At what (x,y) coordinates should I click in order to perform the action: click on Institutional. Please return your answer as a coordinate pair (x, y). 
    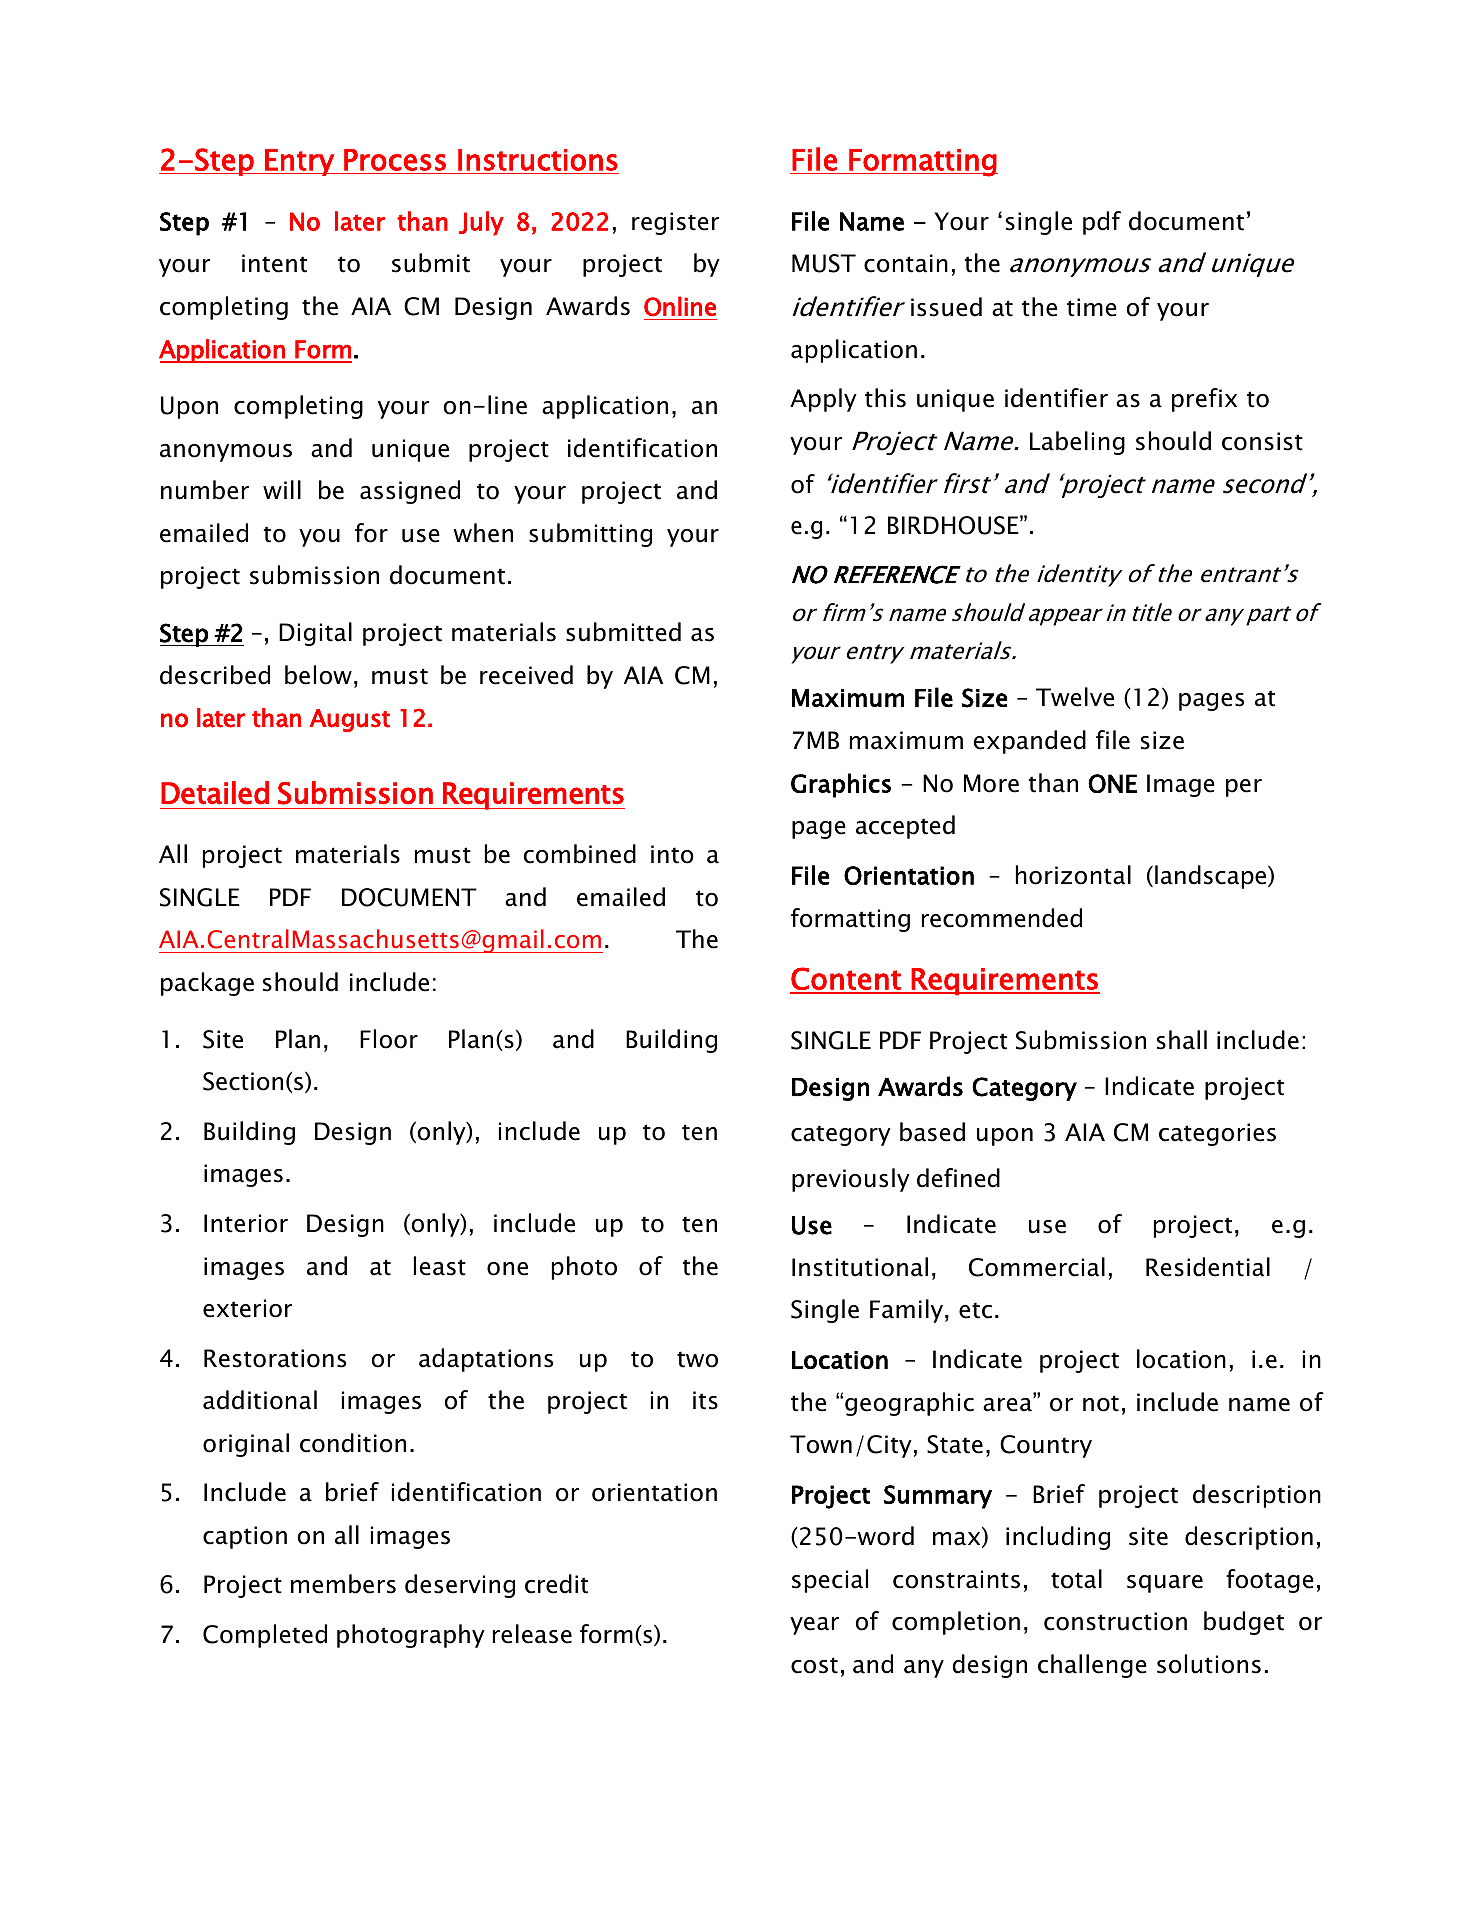
    Looking at the image, I should click on (860, 1267).
